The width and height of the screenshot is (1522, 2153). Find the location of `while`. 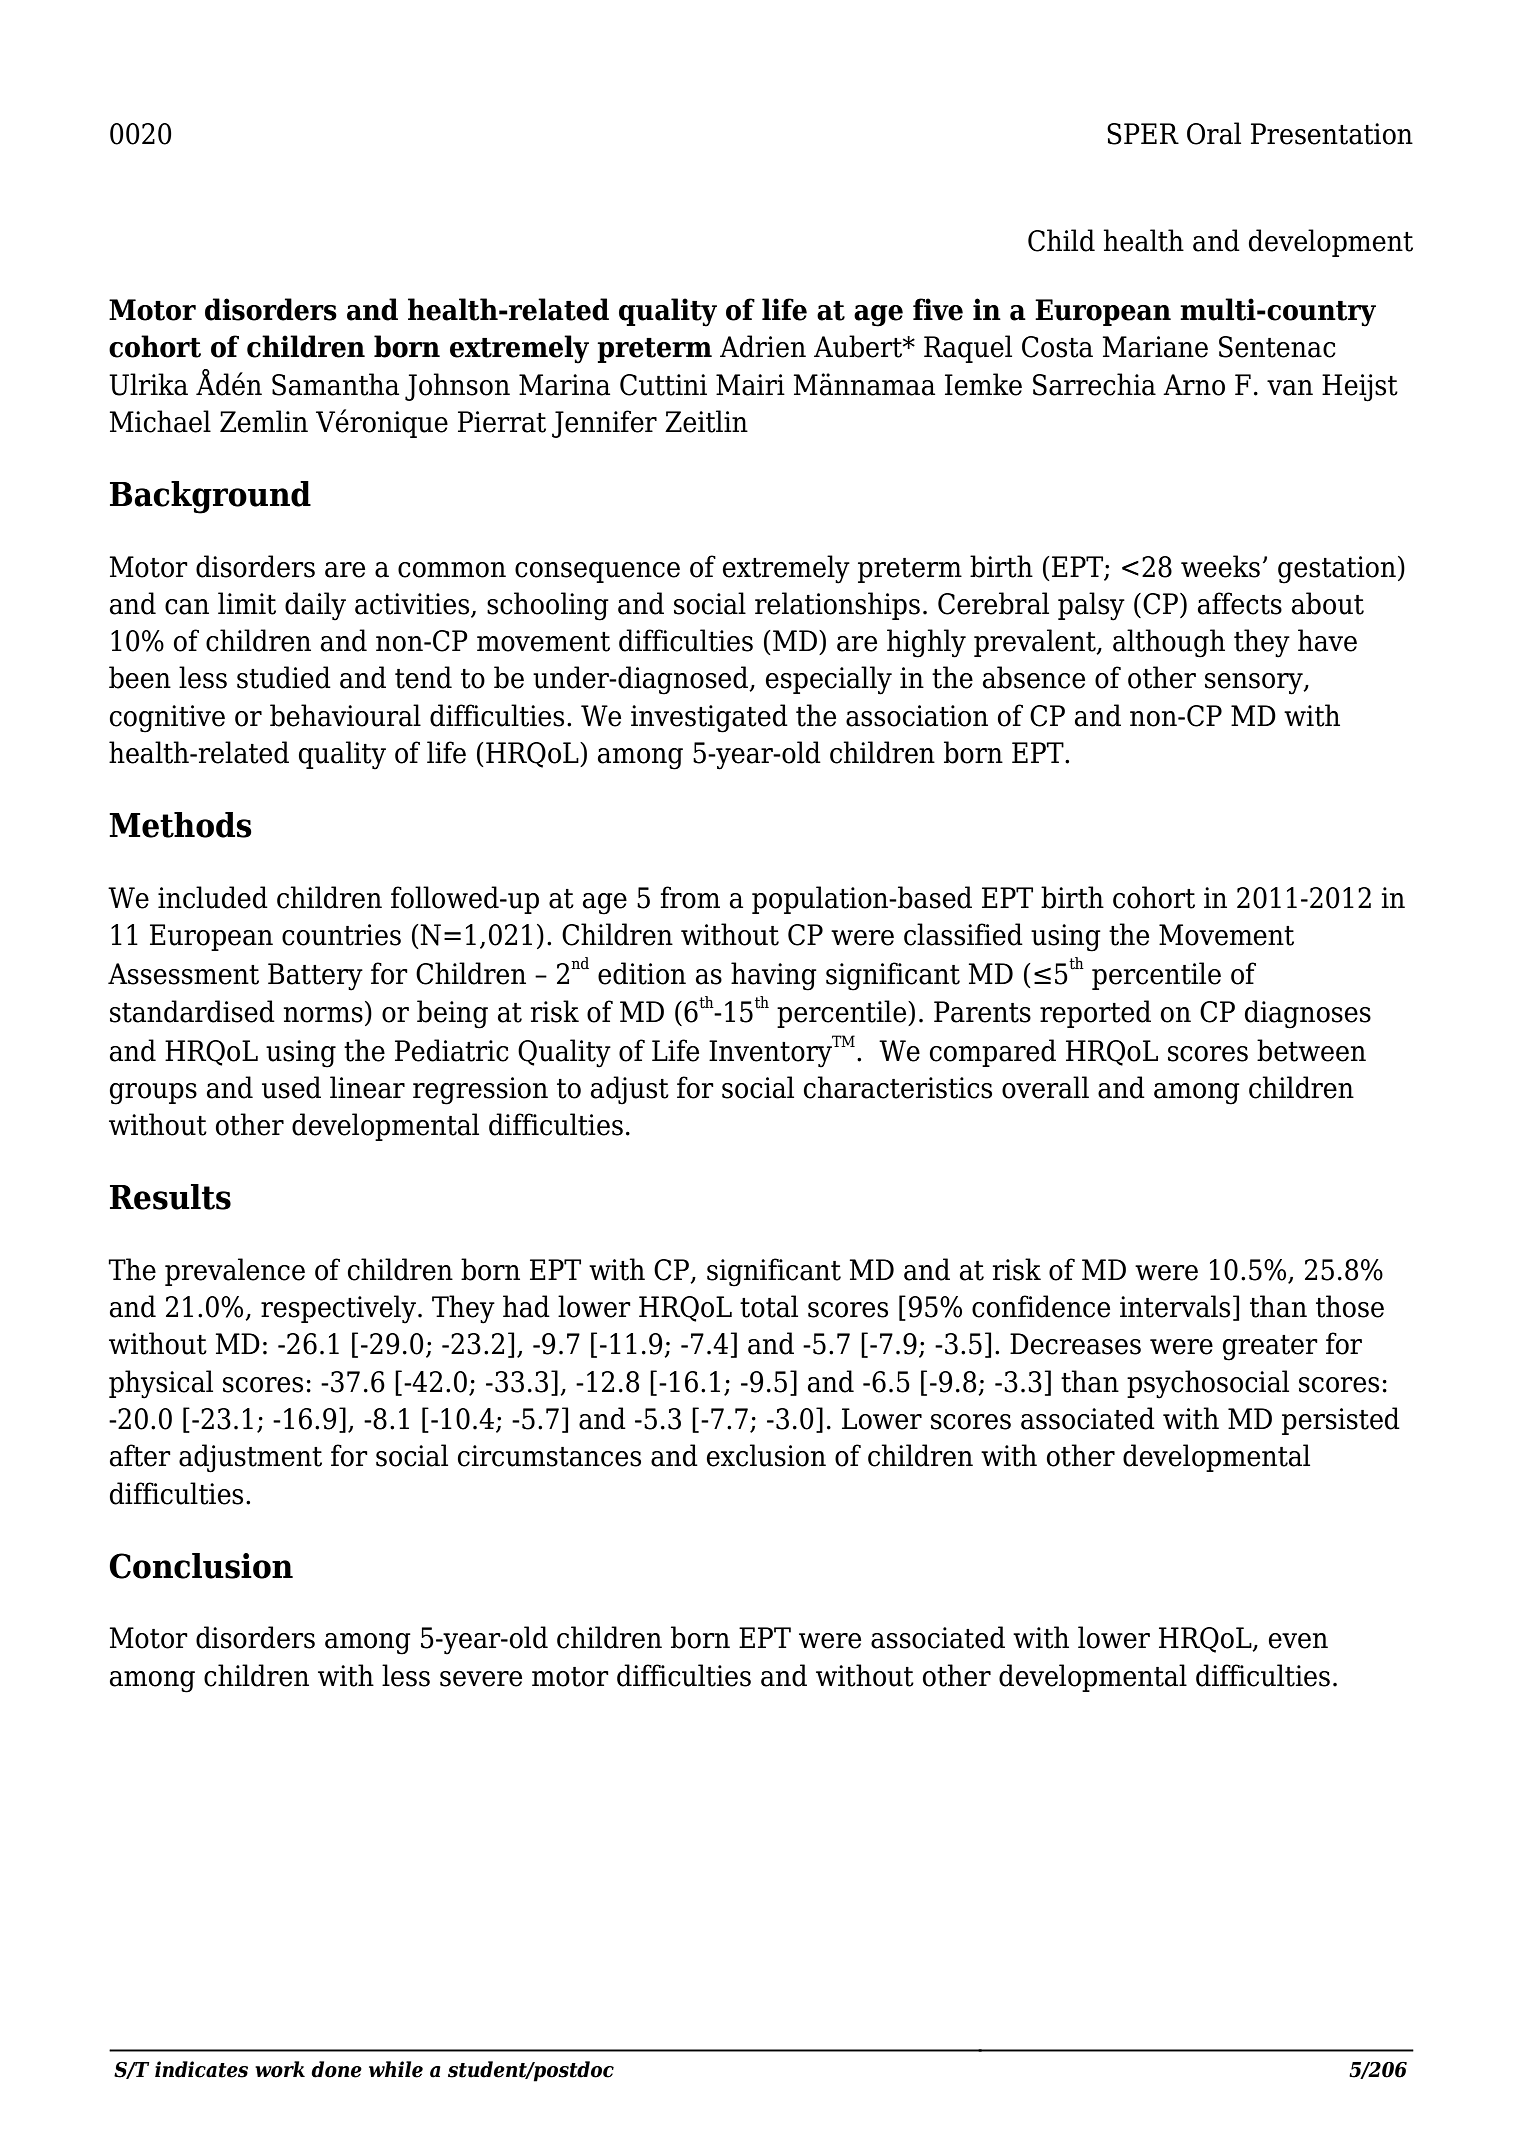

while is located at coordinates (396, 2069).
